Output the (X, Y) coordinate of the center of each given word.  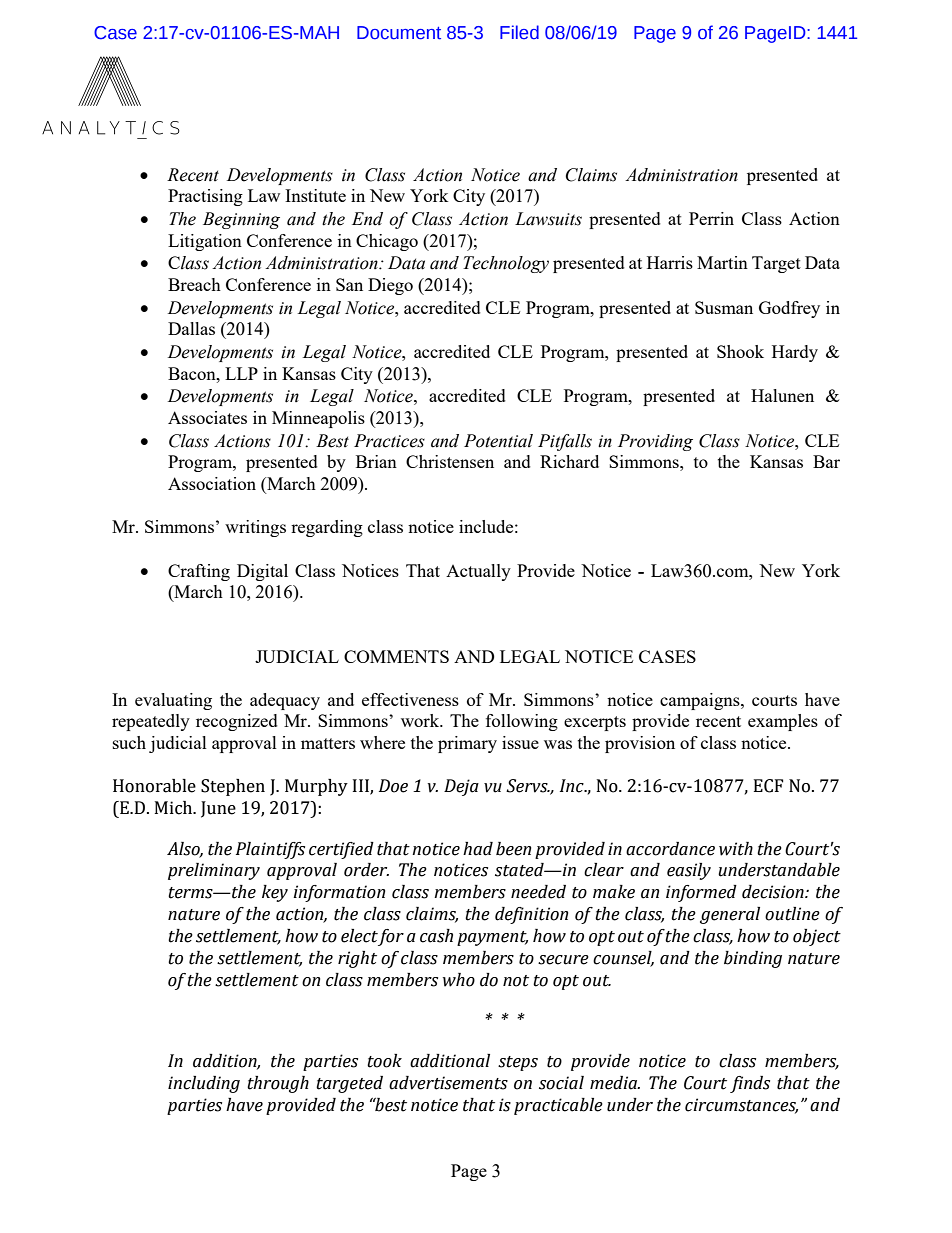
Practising (205, 197)
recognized (237, 722)
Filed (519, 32)
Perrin (711, 218)
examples (783, 722)
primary (467, 744)
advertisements (448, 1083)
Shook (740, 351)
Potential (498, 441)
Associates (207, 417)
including (204, 1084)
